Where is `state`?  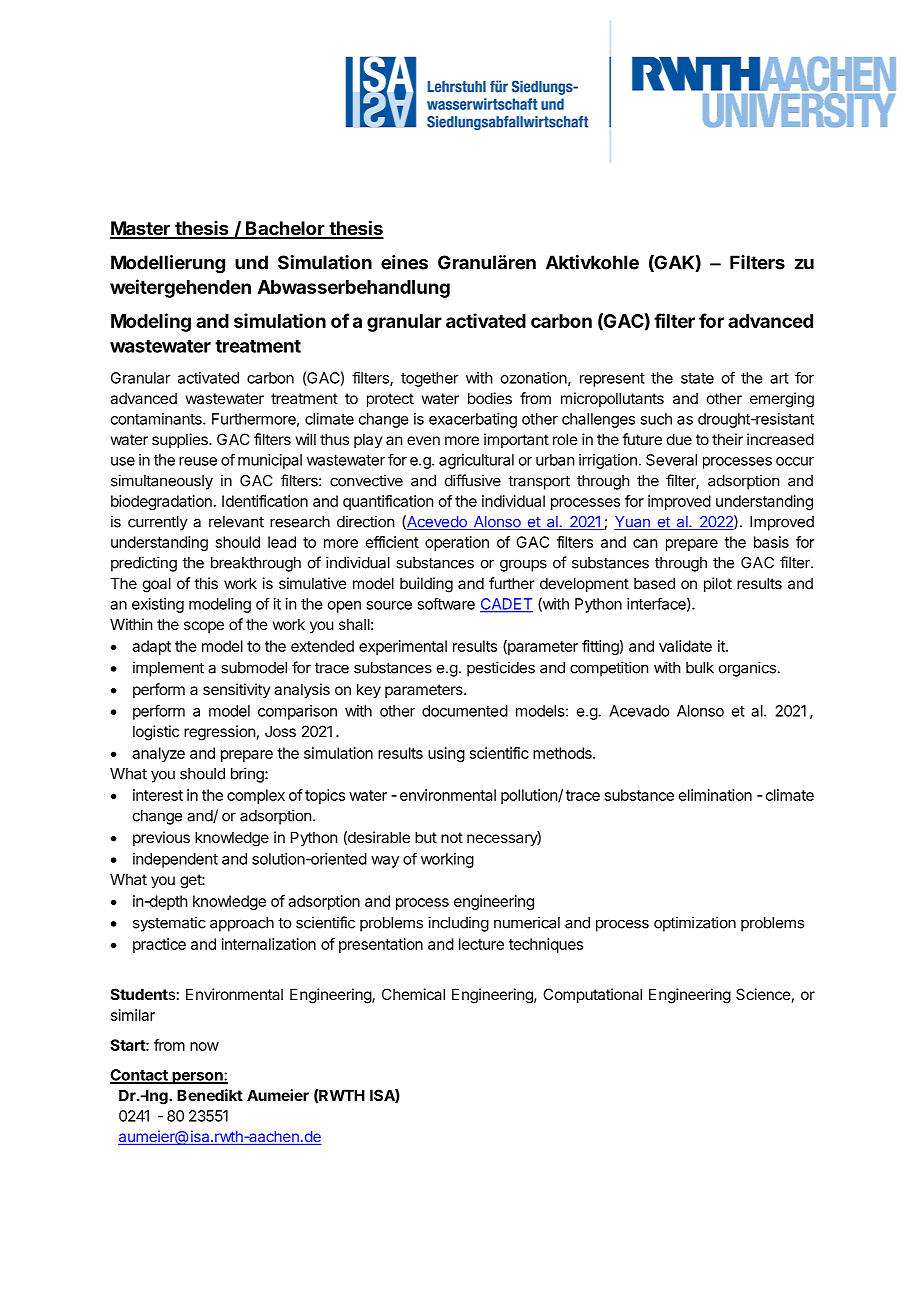 state is located at coordinates (697, 378).
